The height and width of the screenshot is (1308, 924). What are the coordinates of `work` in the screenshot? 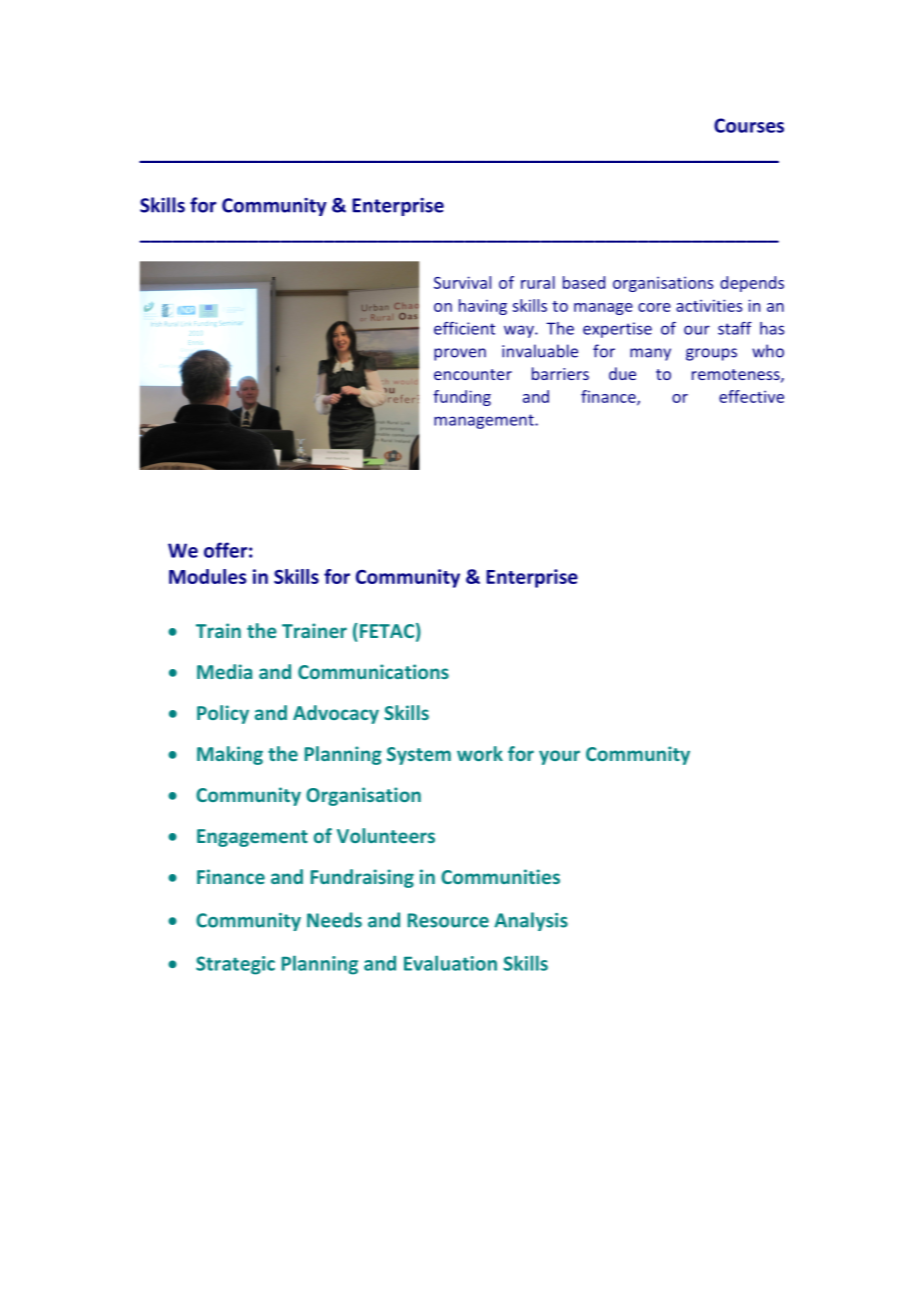 It's located at (480, 753).
